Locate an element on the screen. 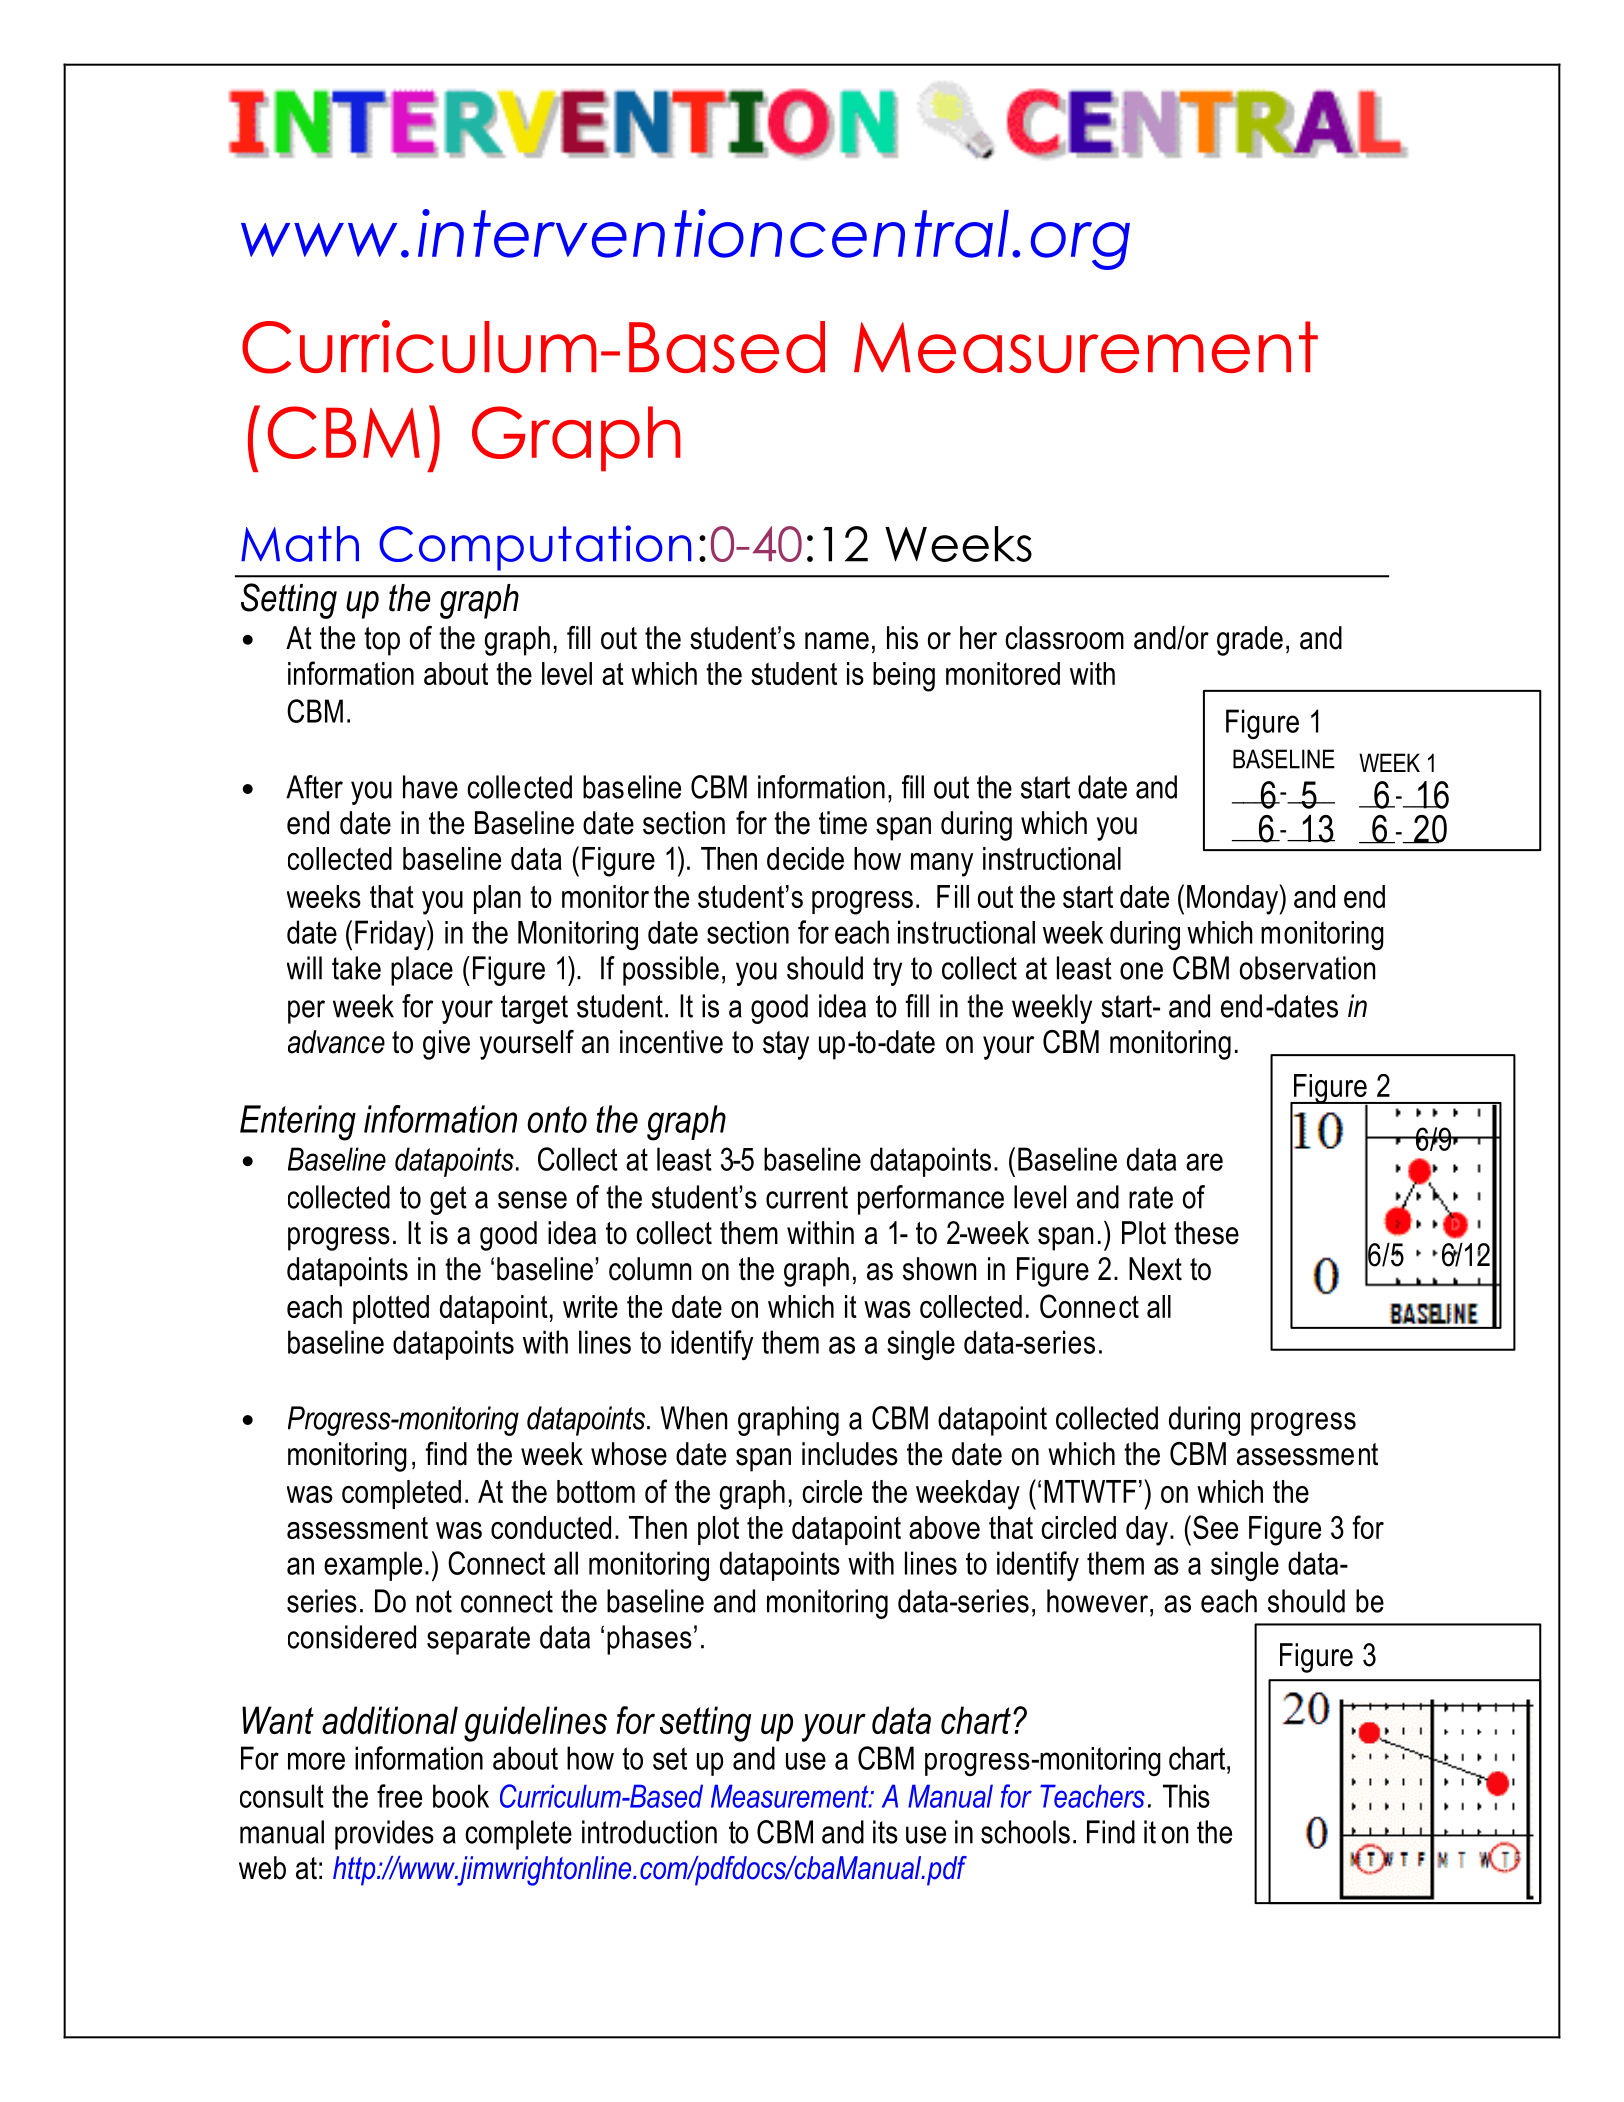 The width and height of the screenshot is (1624, 2102). grade is located at coordinates (1250, 641).
